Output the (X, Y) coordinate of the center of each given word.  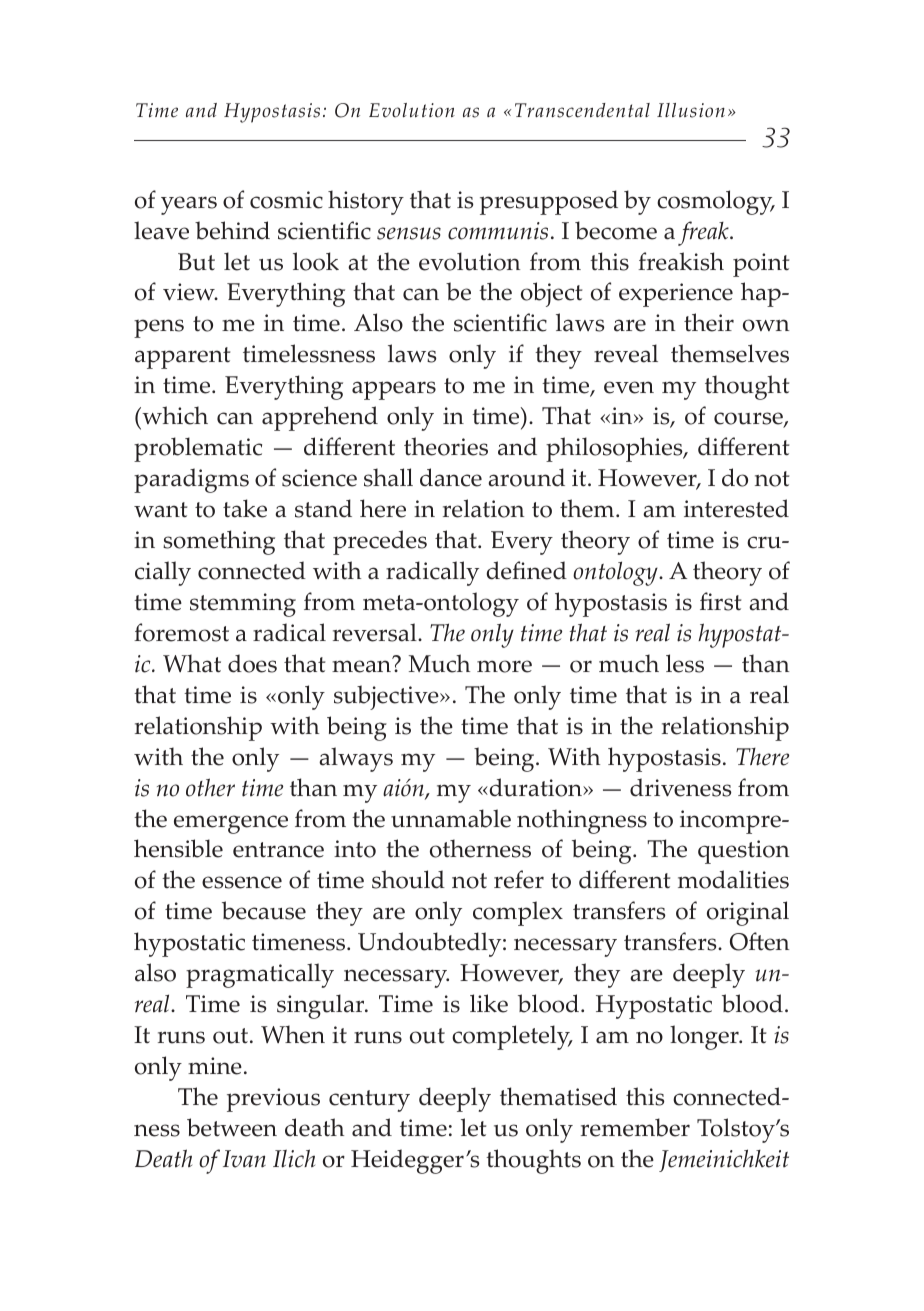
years (189, 205)
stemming (243, 605)
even (629, 387)
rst (727, 603)
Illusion (691, 110)
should (408, 879)
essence (242, 882)
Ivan (244, 1159)
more (504, 666)
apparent (182, 358)
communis (498, 231)
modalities (733, 879)
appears (394, 390)
